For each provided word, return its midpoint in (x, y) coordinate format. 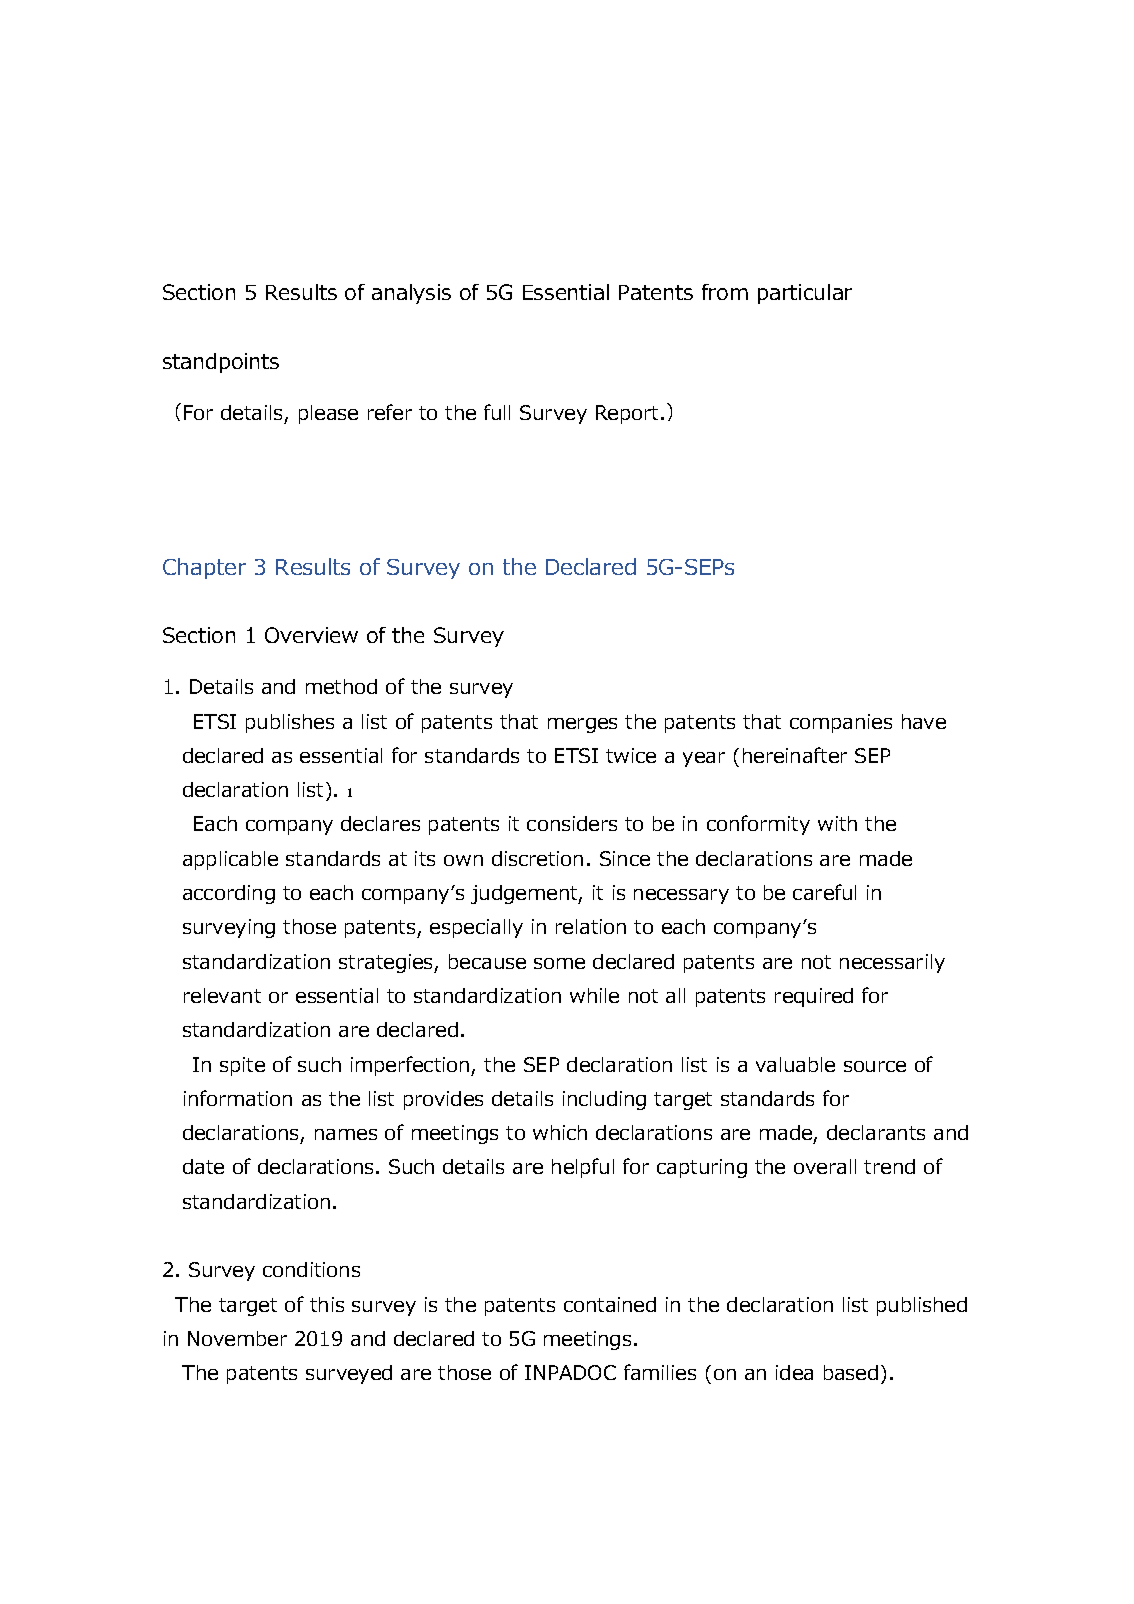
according (229, 894)
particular (805, 294)
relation (591, 926)
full (497, 412)
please (328, 414)
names (346, 1134)
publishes (290, 723)
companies (841, 723)
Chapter (204, 568)
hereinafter (795, 755)
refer (390, 412)
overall (825, 1166)
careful (824, 892)
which (560, 1132)
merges (582, 725)
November (237, 1338)
